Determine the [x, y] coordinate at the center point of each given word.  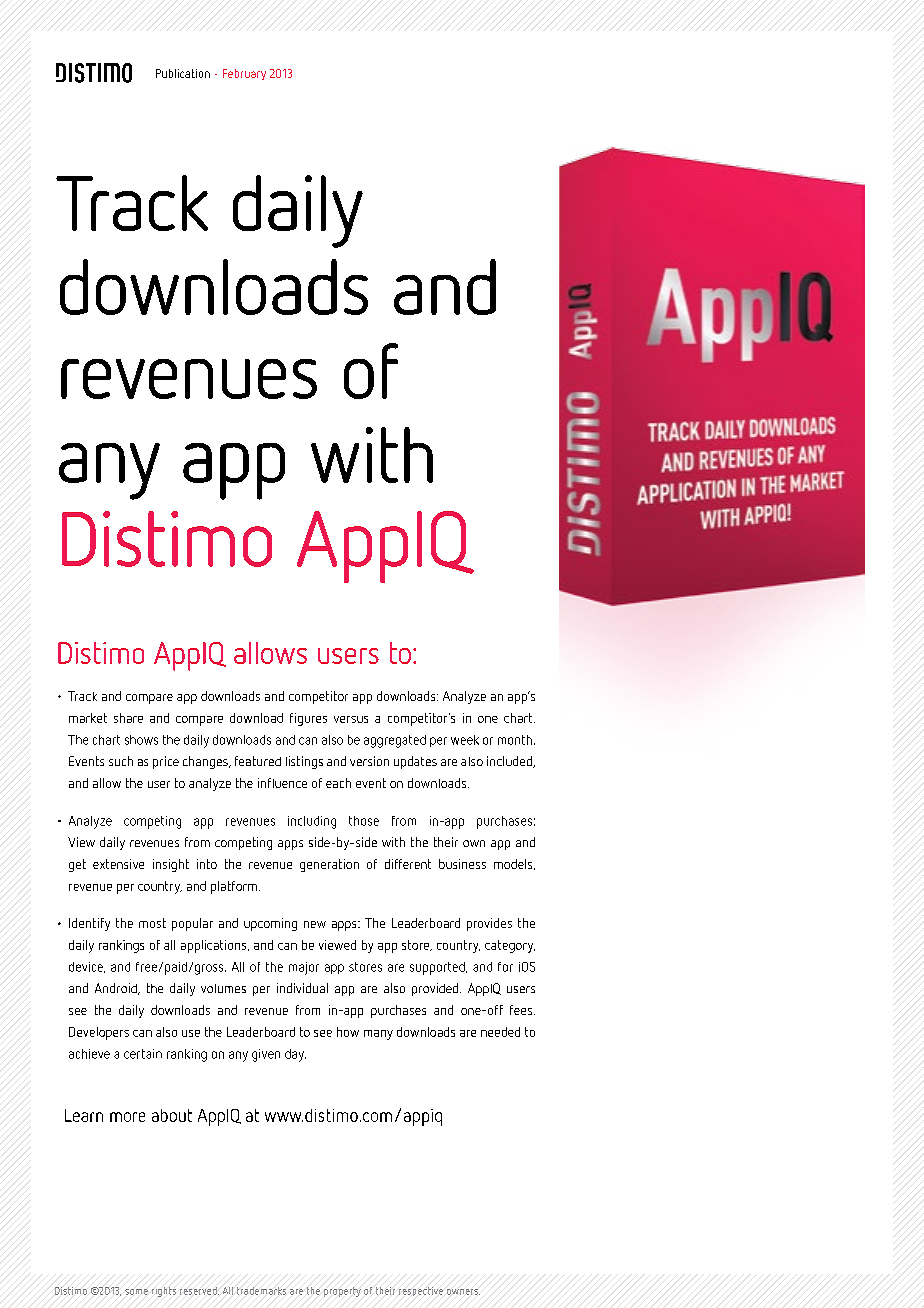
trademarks [261, 1291]
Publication [183, 73]
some [136, 1292]
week [465, 740]
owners [463, 1292]
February [244, 74]
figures [308, 719]
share [128, 718]
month [515, 740]
